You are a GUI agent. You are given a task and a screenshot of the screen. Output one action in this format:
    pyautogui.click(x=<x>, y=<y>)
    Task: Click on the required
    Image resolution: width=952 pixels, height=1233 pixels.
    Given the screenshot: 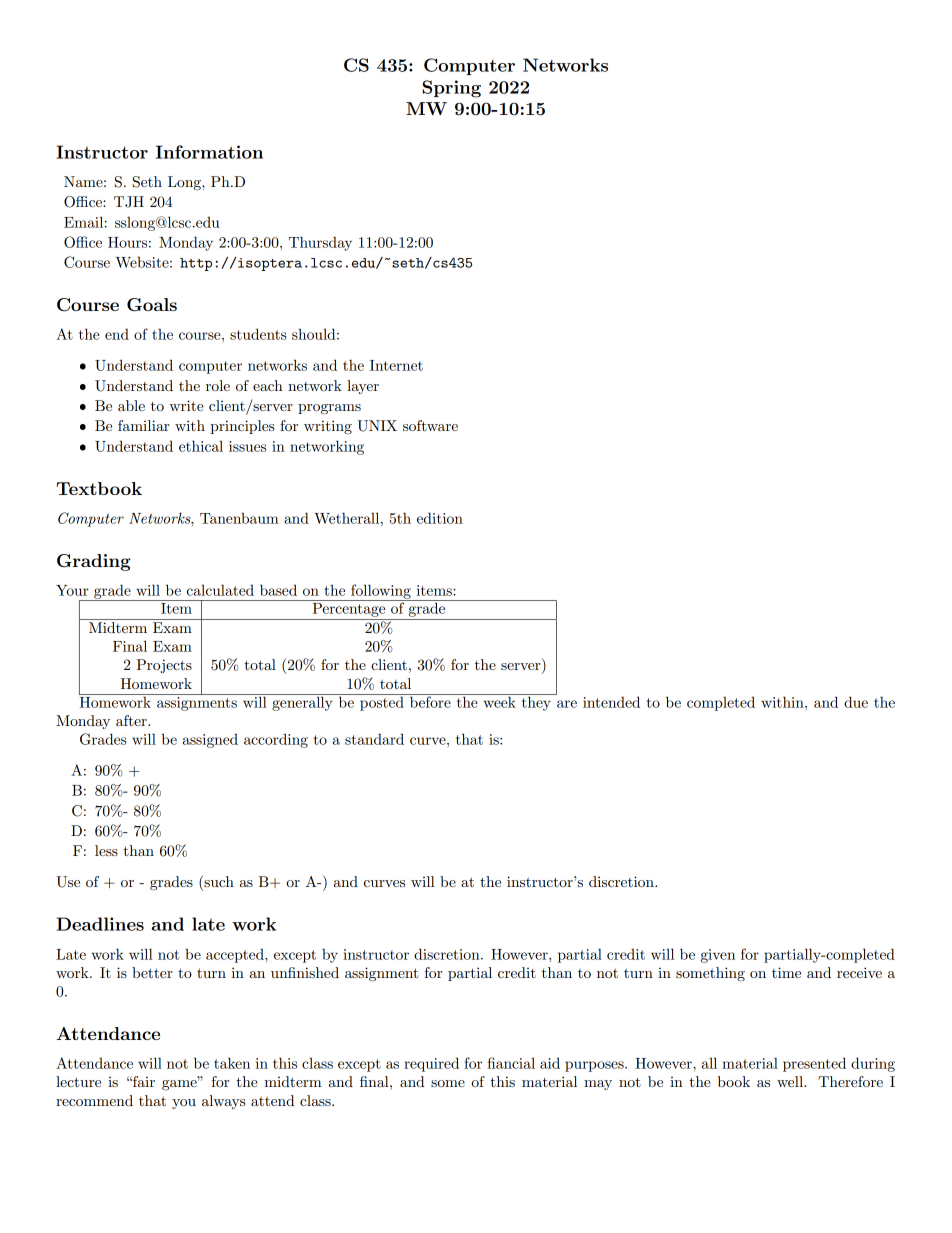 What is the action you would take?
    pyautogui.click(x=431, y=1064)
